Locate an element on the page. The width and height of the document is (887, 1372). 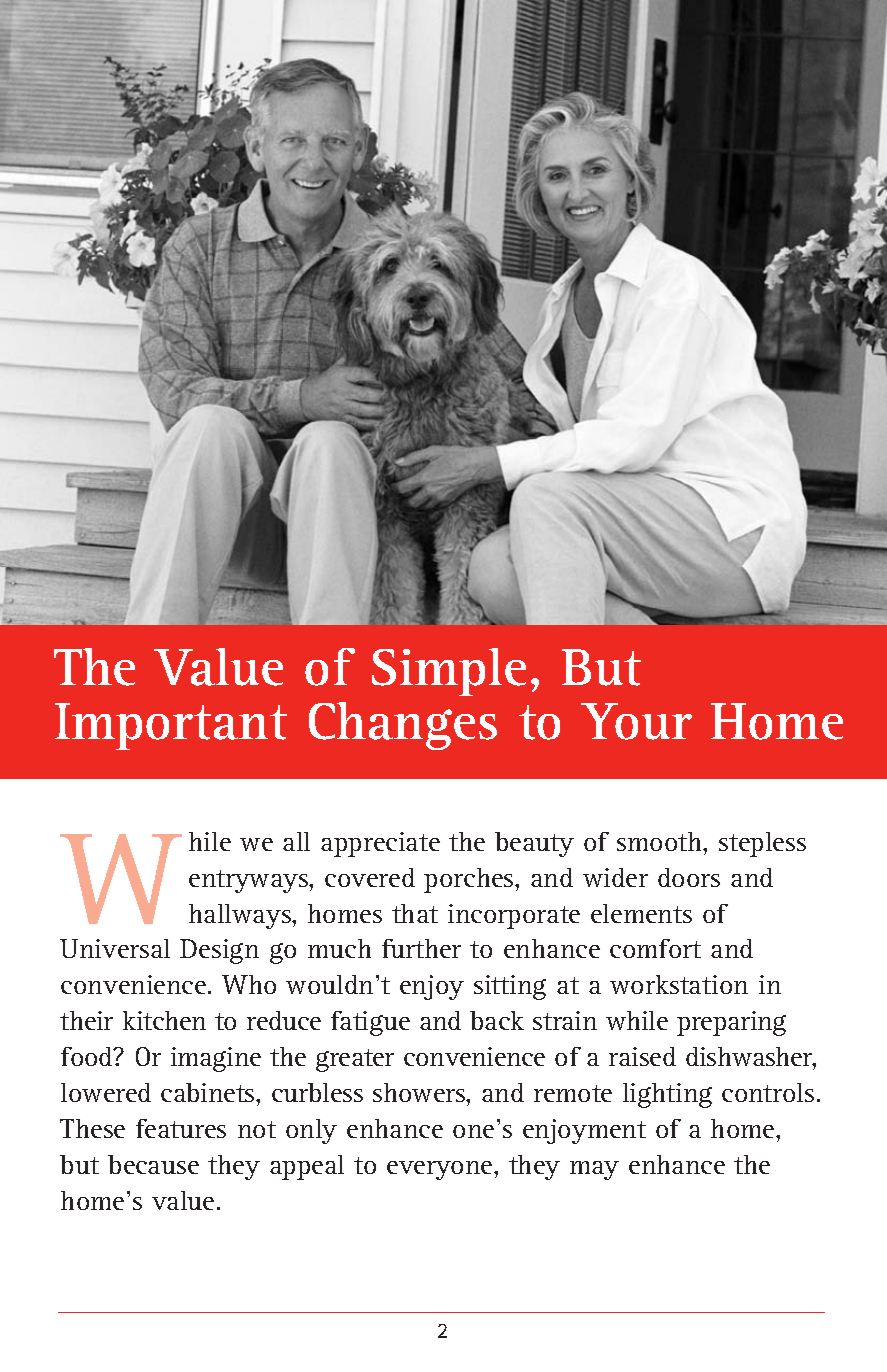
appreciate is located at coordinates (380, 844).
